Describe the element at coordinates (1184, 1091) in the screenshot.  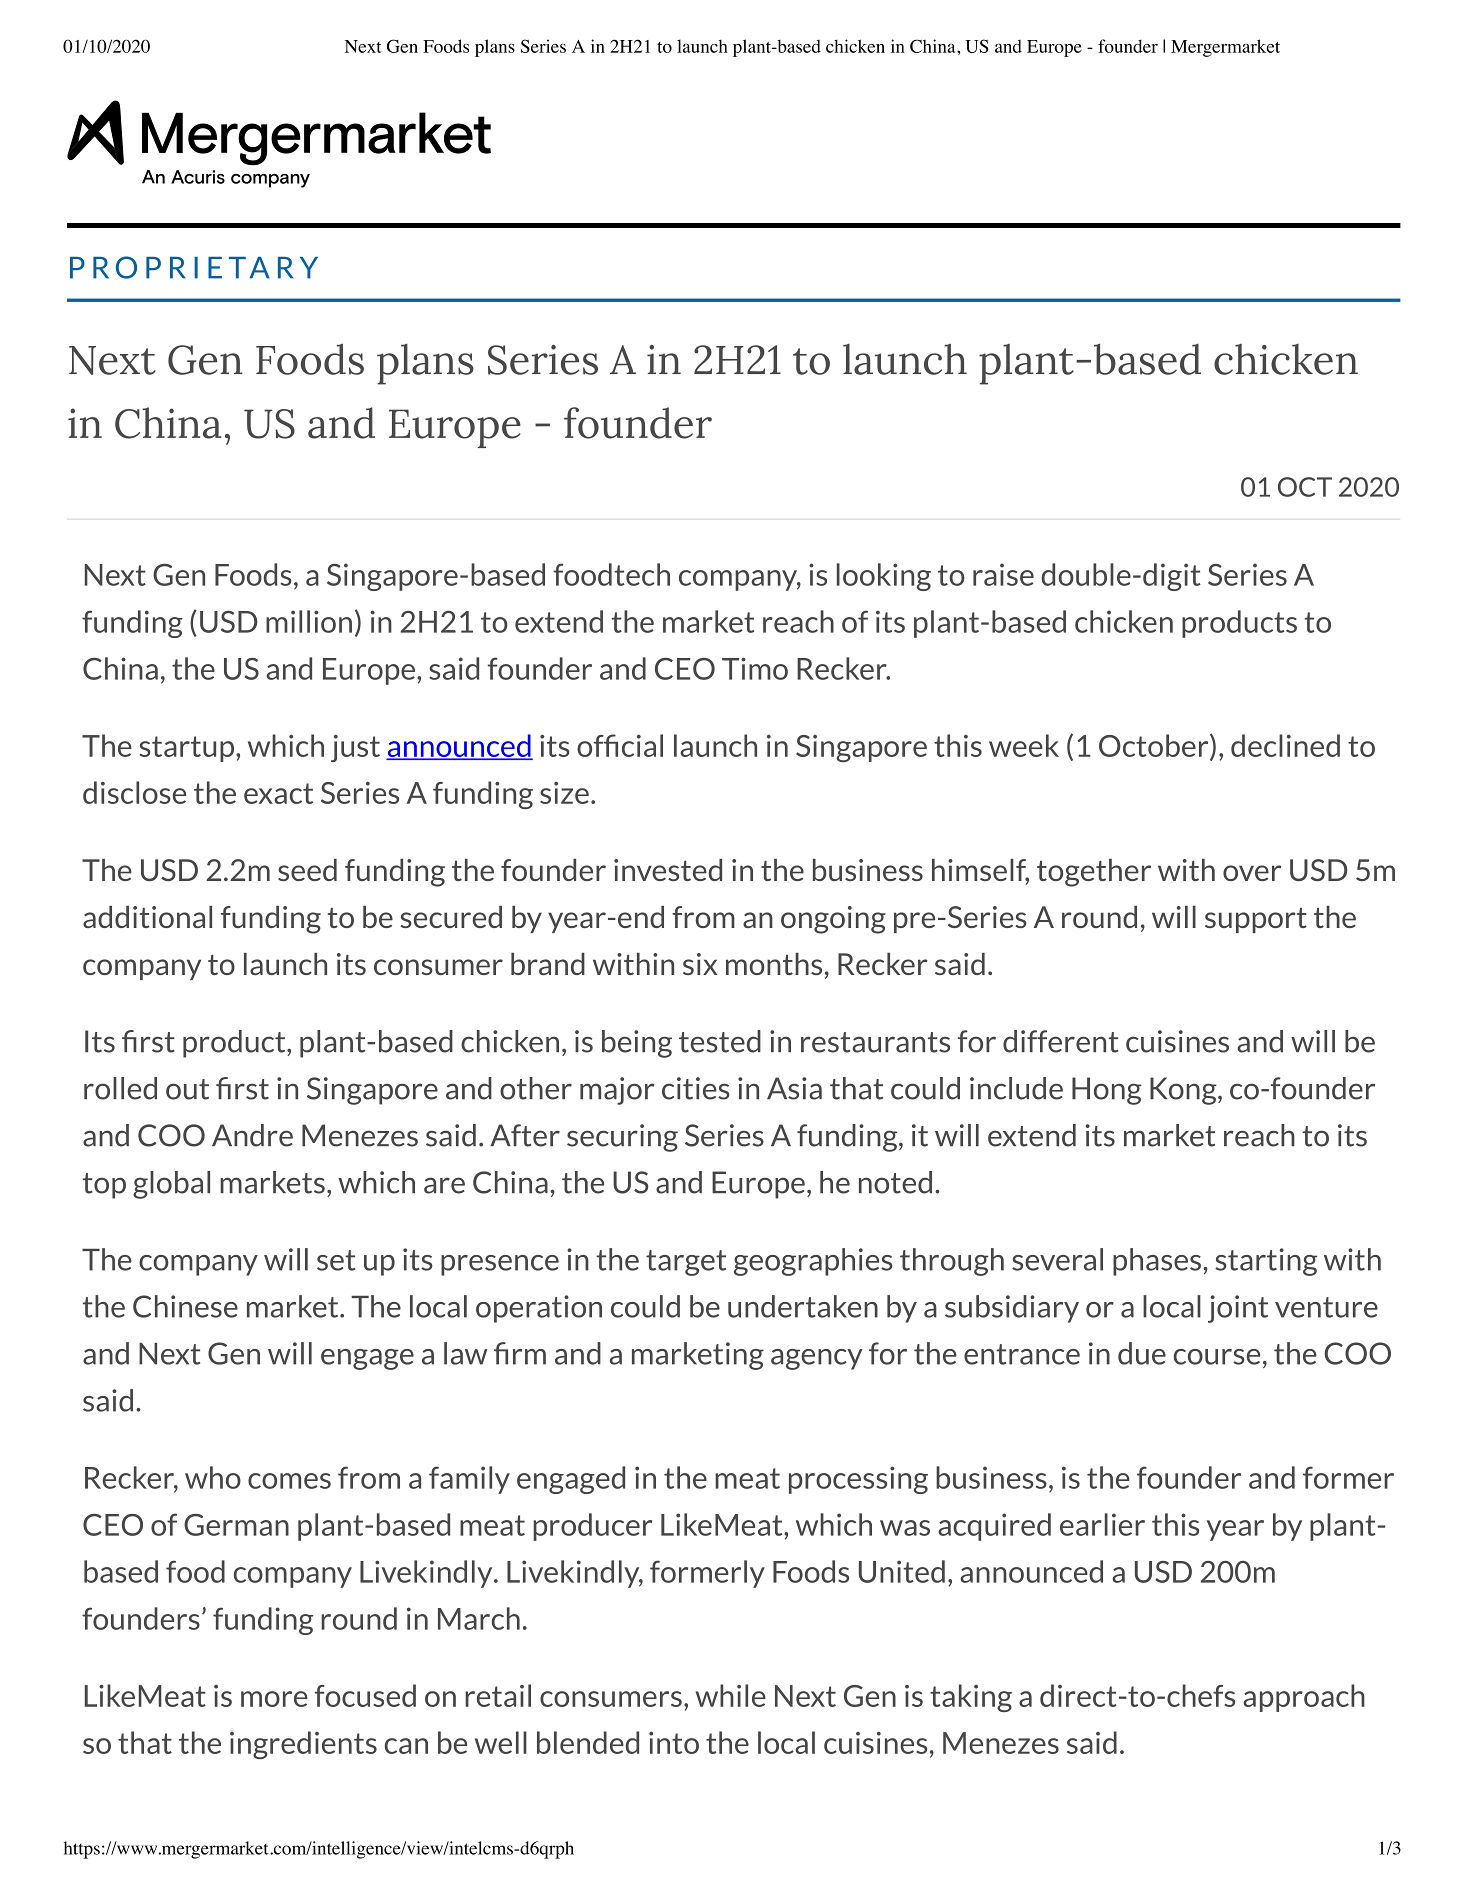
I see `Kong` at that location.
